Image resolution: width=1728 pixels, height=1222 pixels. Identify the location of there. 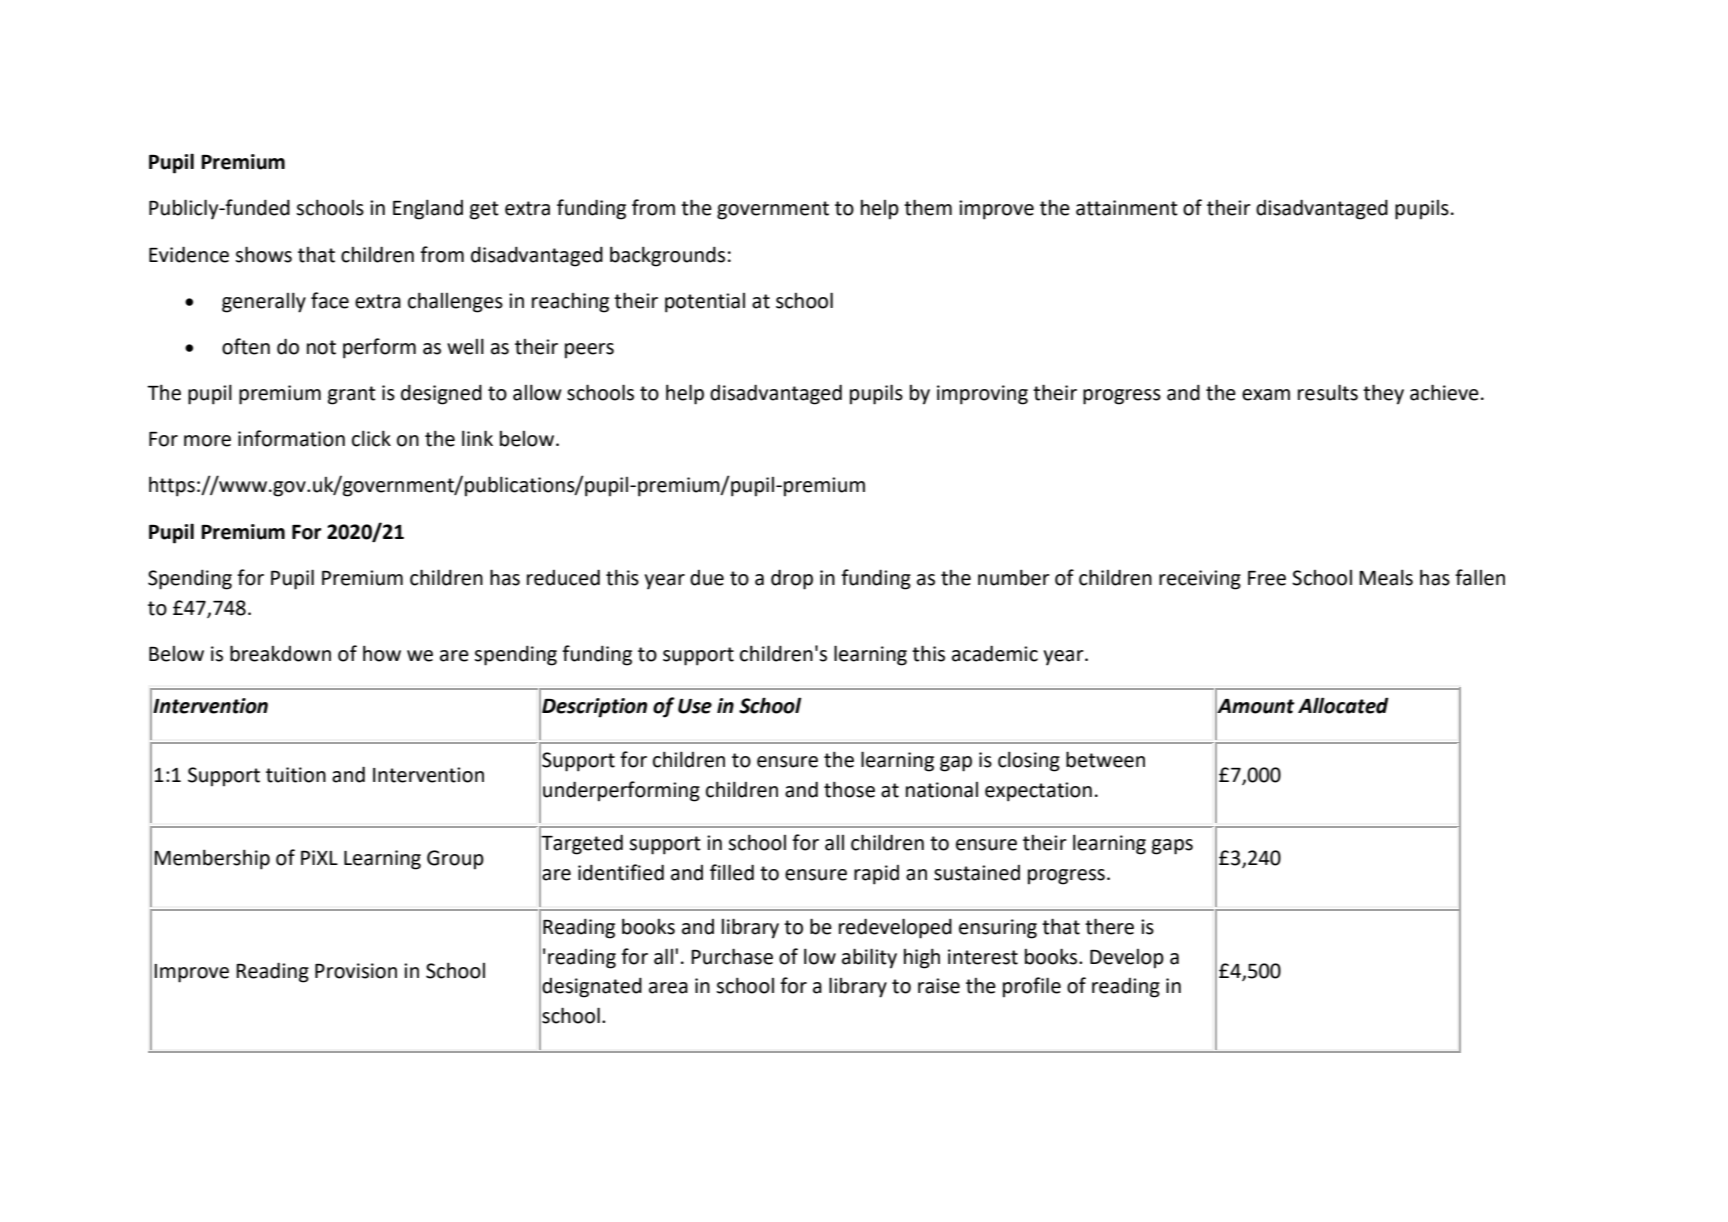
(1109, 926).
